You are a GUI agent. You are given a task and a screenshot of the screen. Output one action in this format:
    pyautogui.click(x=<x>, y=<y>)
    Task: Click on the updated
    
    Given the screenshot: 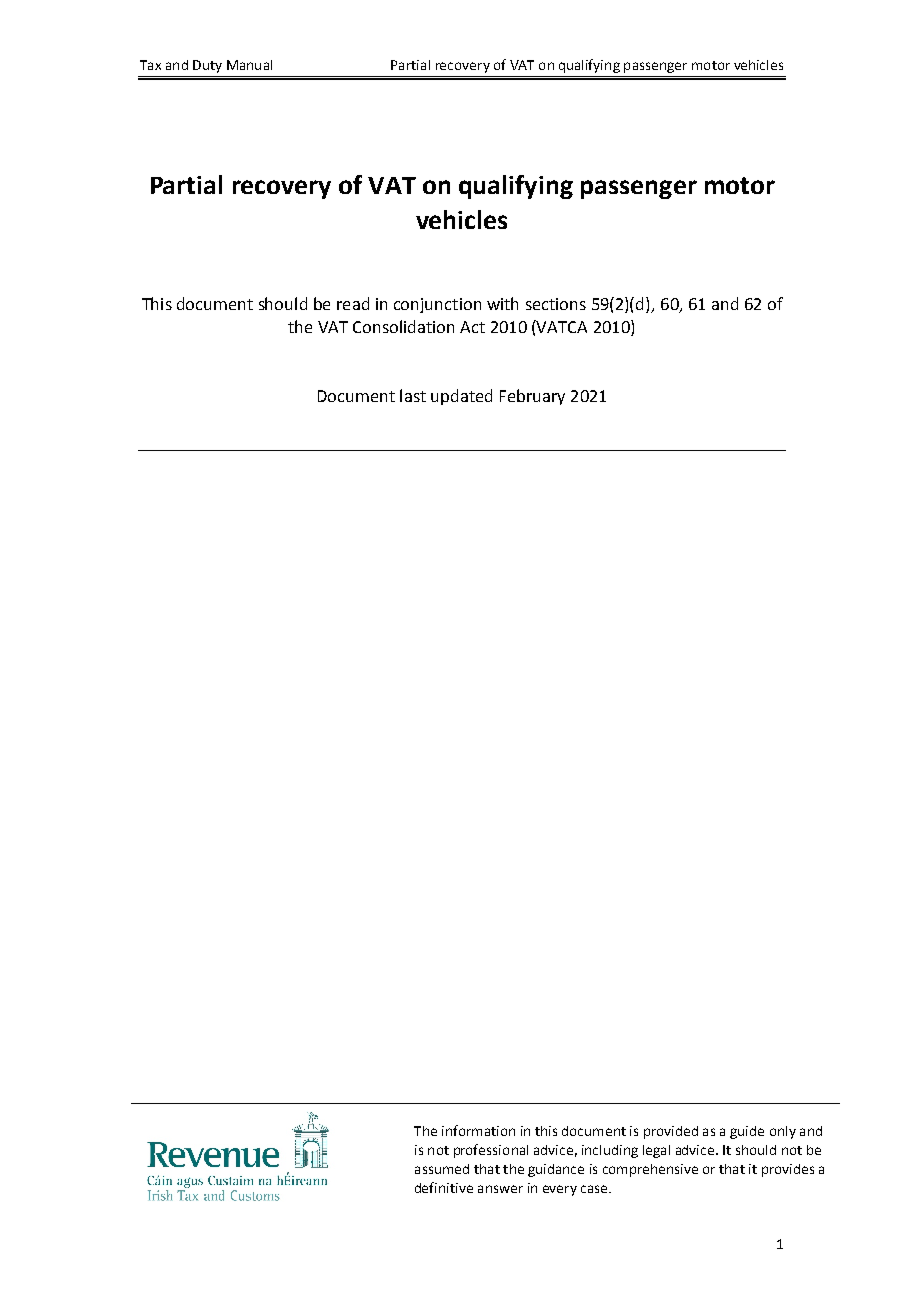 What is the action you would take?
    pyautogui.click(x=461, y=397)
